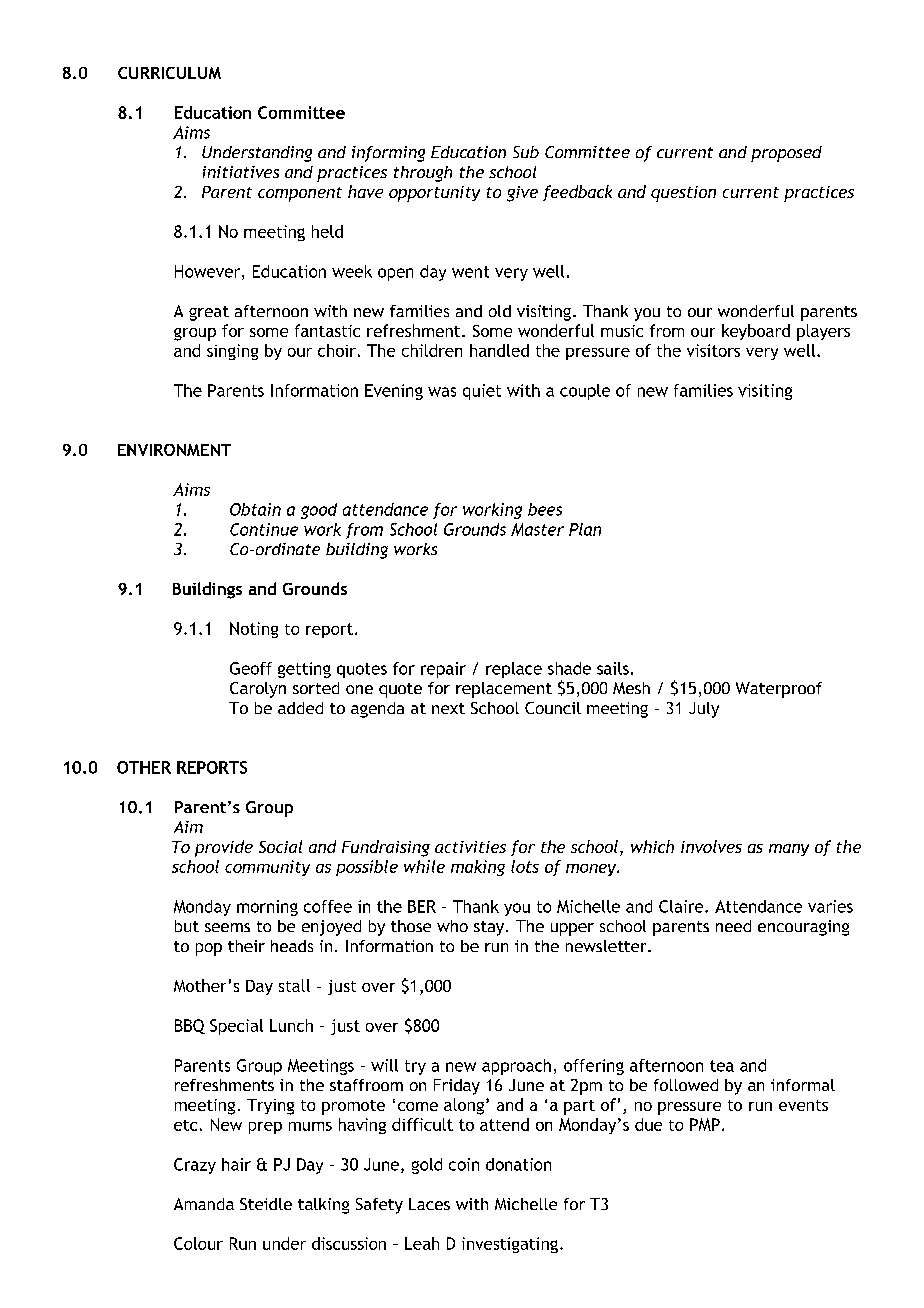 The image size is (924, 1308). What do you see at coordinates (779, 690) in the screenshot?
I see `Waterproof` at bounding box center [779, 690].
